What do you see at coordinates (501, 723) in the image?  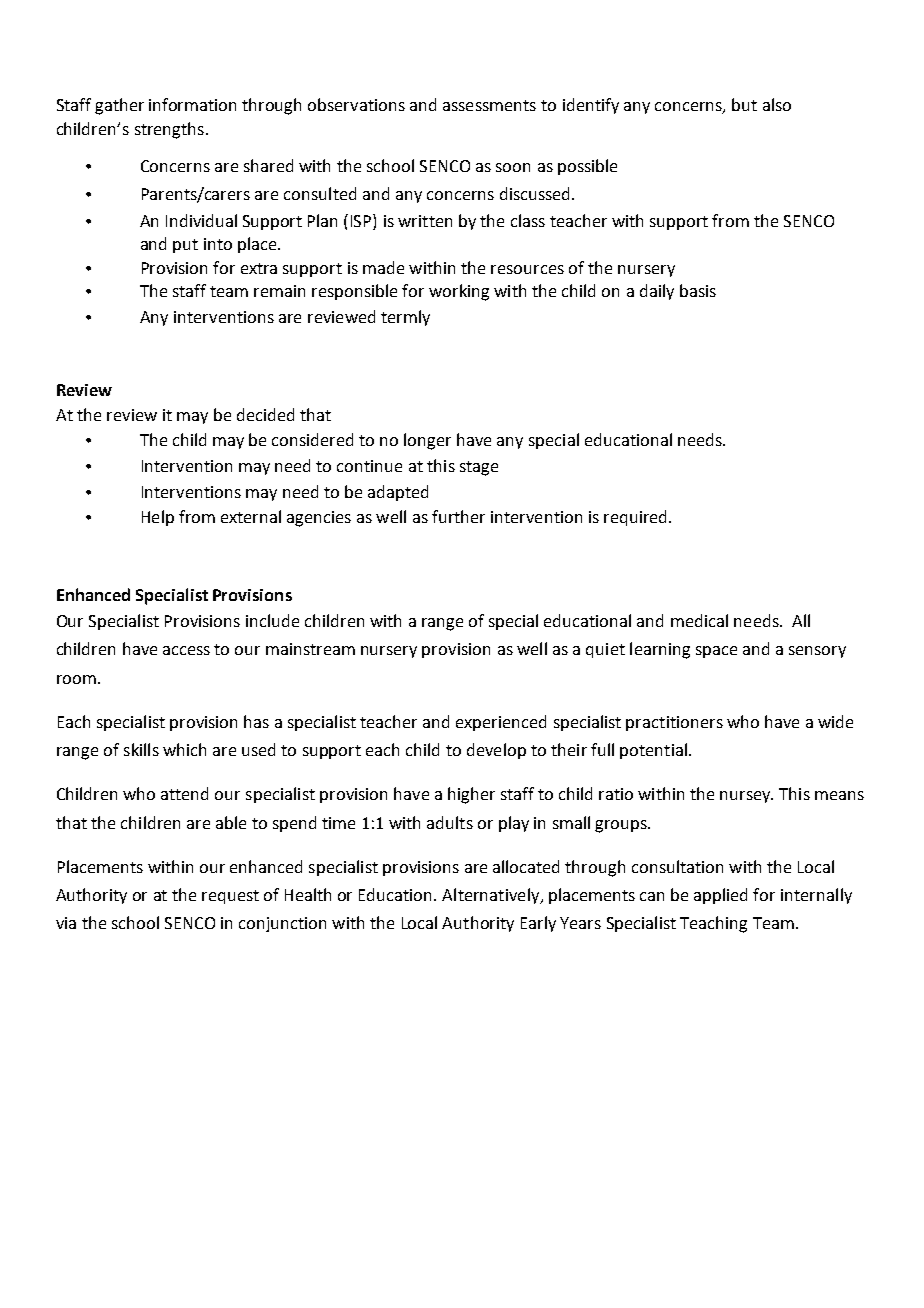 I see `experienced` at bounding box center [501, 723].
